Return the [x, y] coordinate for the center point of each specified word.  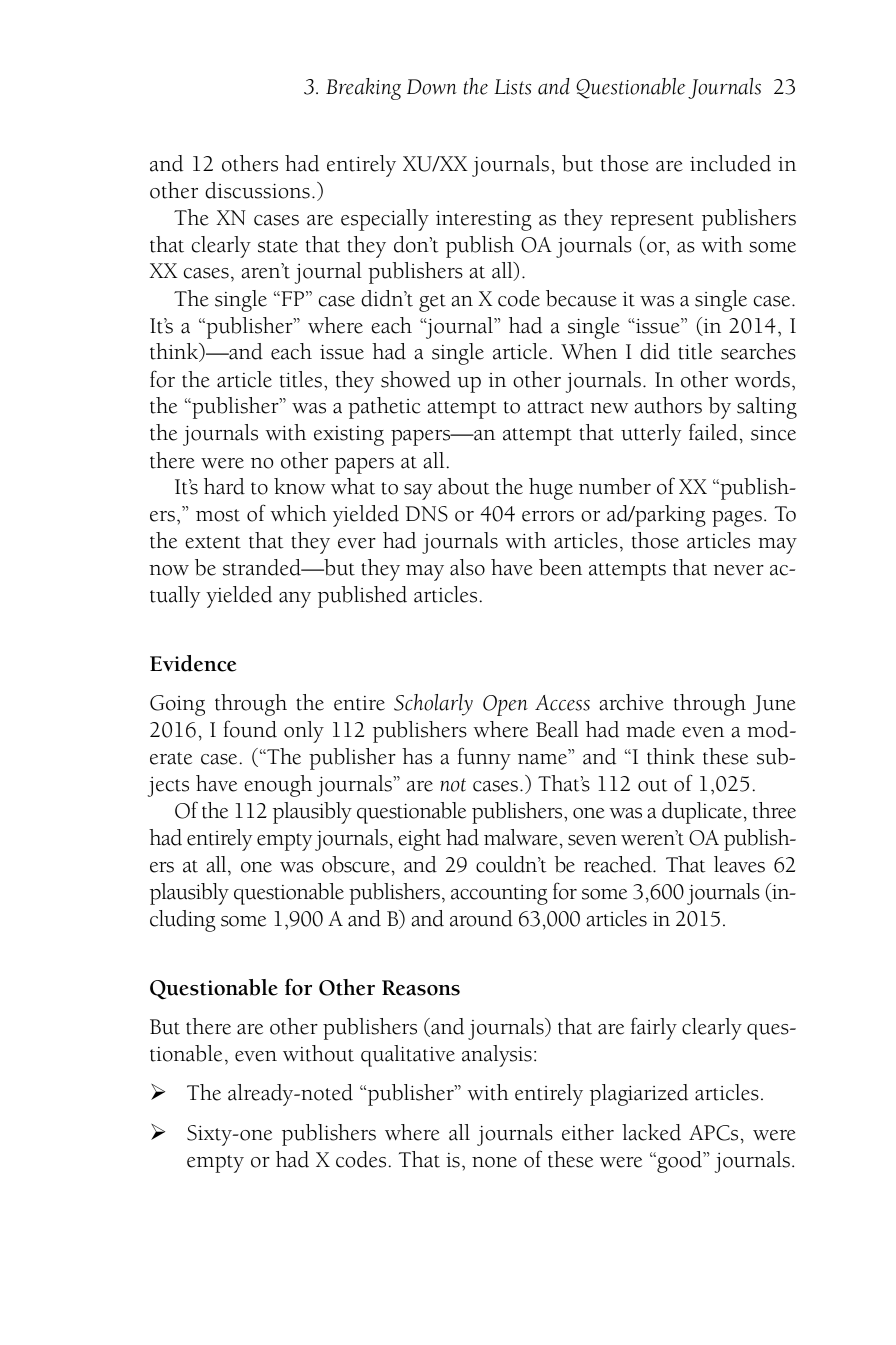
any [295, 600]
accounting [499, 895]
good [679, 1162]
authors [668, 405]
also [467, 567]
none [494, 1162]
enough [278, 786]
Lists [512, 87]
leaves [739, 864]
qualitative [408, 1056]
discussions [257, 190]
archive [632, 702]
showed [416, 379]
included [730, 163]
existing [349, 436]
